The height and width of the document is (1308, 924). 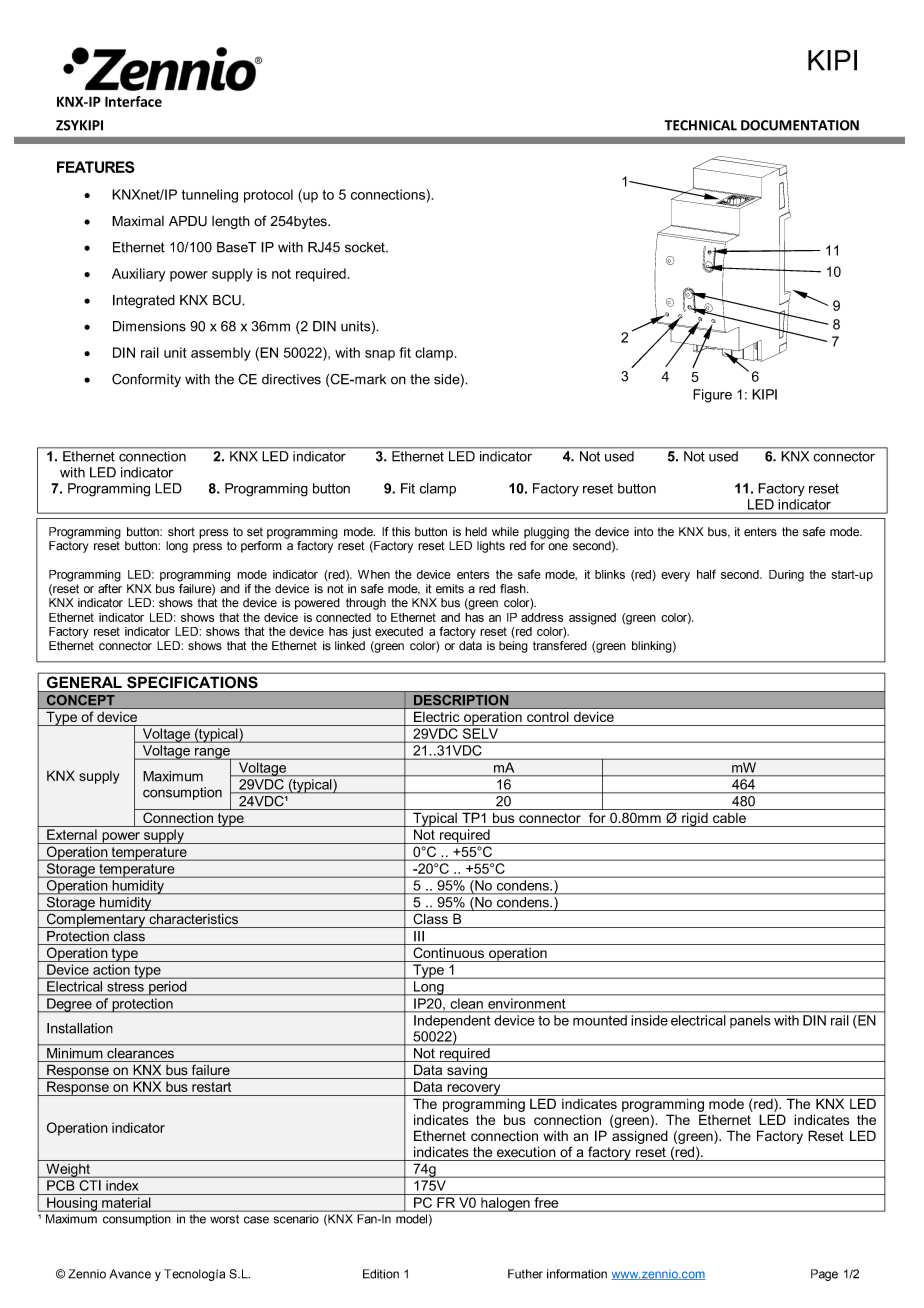 I want to click on Figure, so click(x=712, y=396).
